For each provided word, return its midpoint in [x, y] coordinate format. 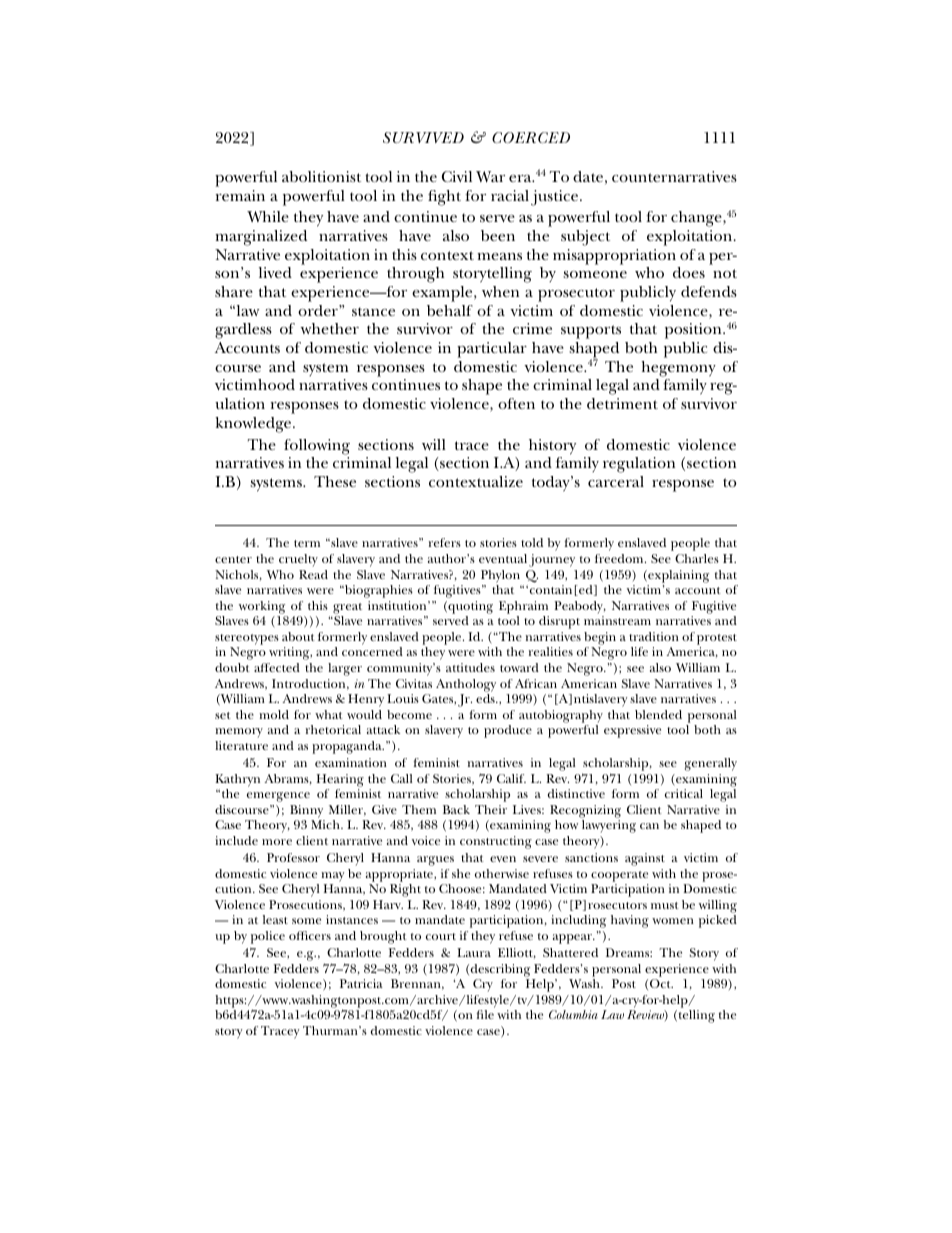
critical [684, 793]
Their [491, 809]
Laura [474, 952]
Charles [697, 558]
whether [330, 328]
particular [492, 350]
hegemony [678, 369]
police [268, 937]
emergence [278, 797]
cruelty [298, 560]
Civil [457, 176]
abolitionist [321, 176]
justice [556, 198]
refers [445, 542]
